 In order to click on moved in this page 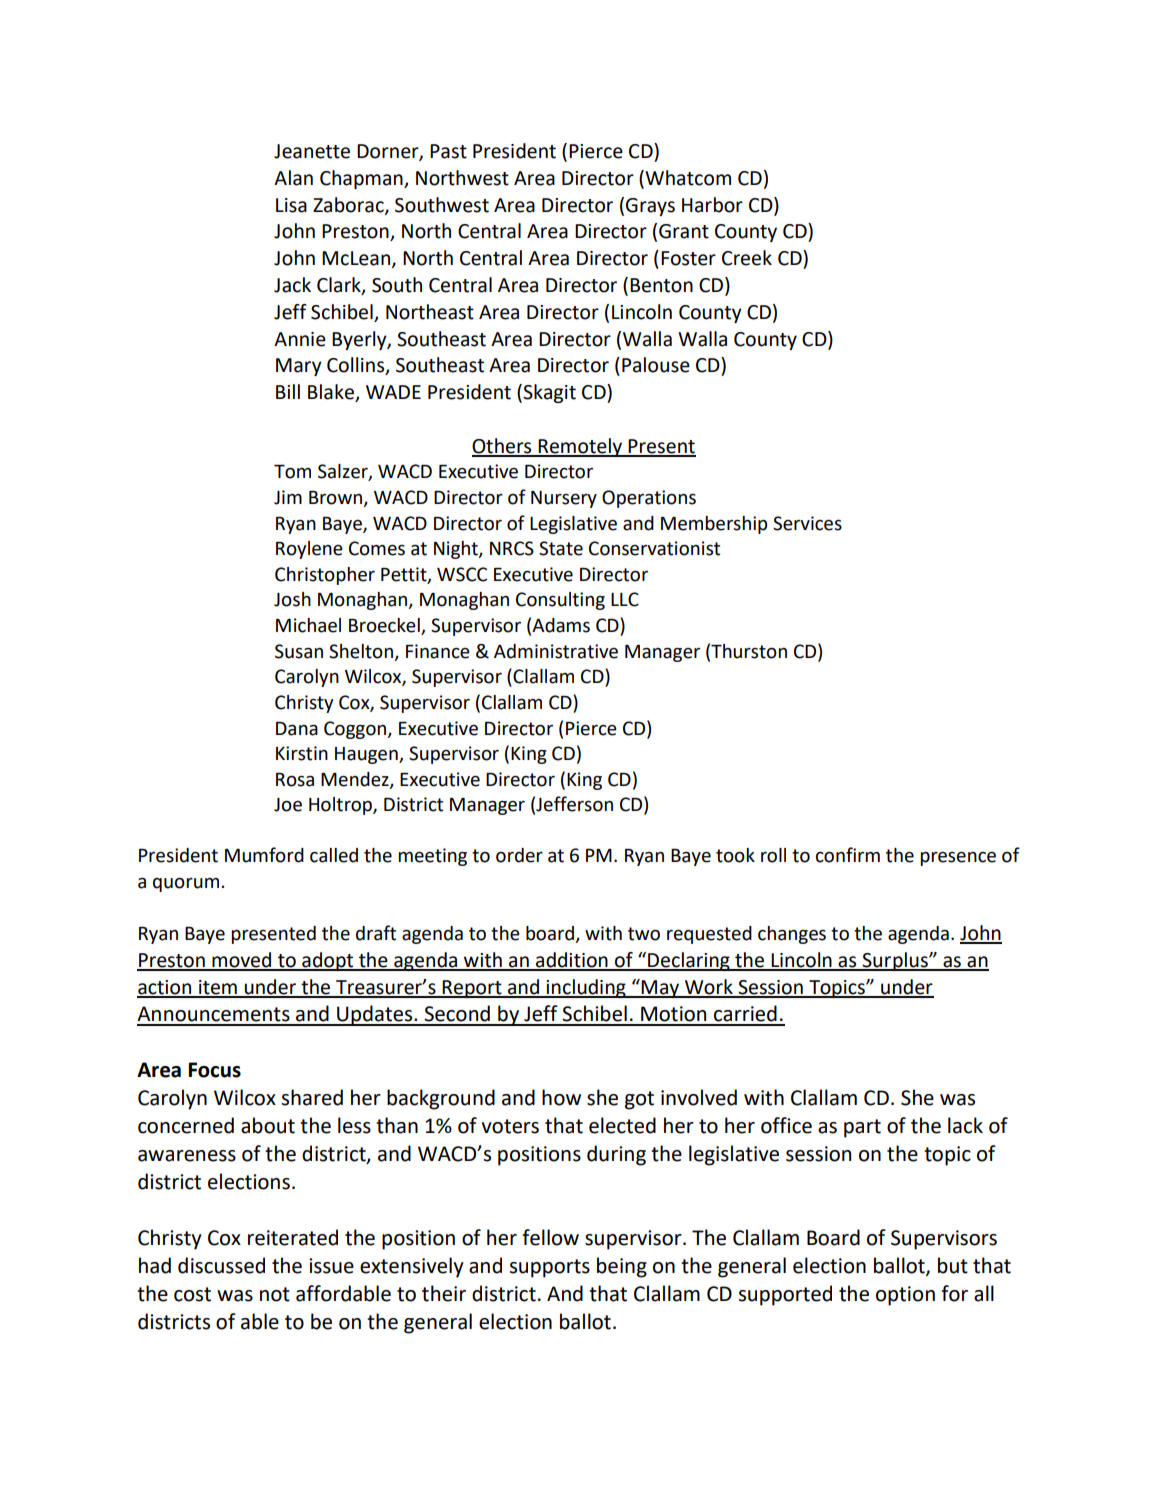, I will do `click(242, 961)`.
